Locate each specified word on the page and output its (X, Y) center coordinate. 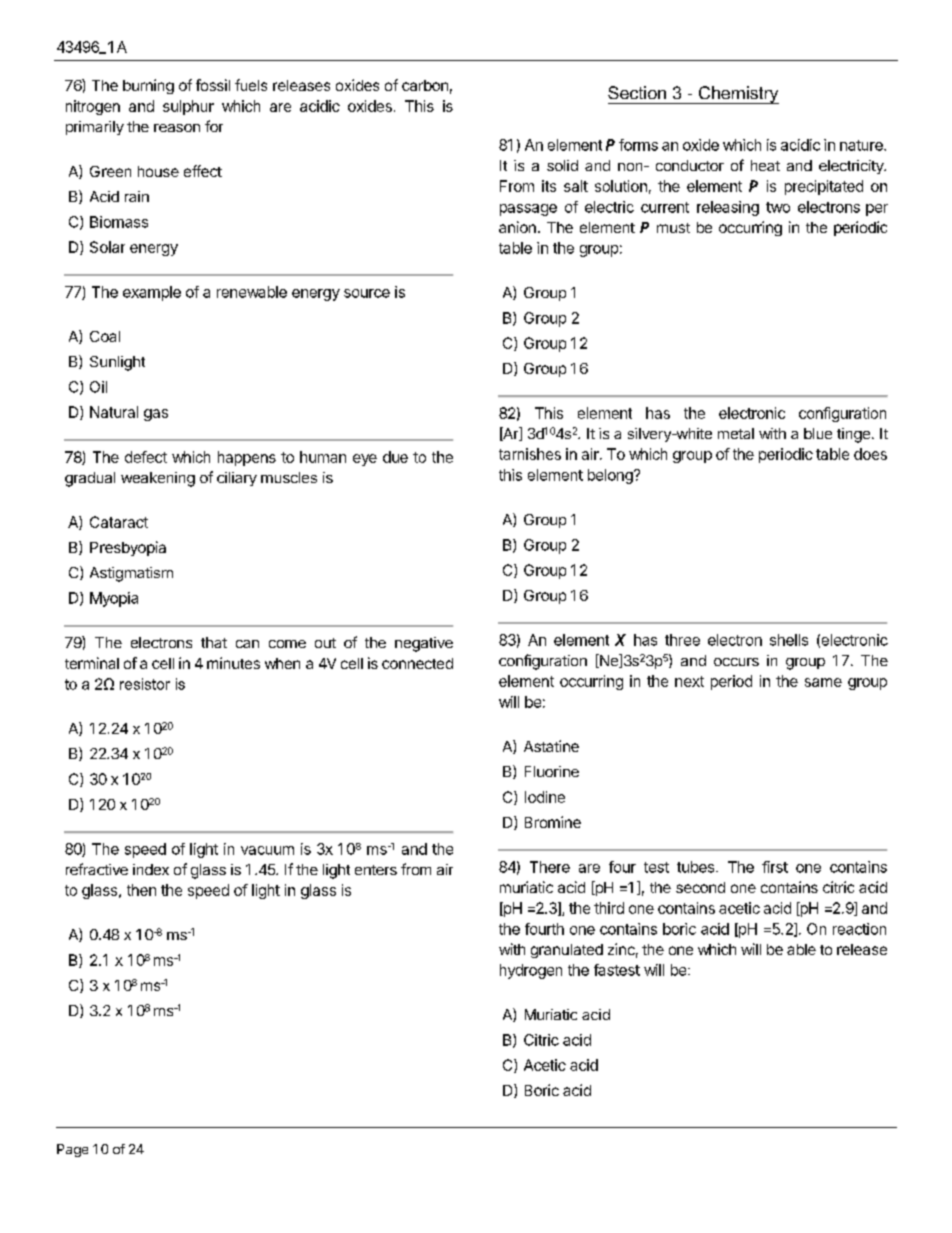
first (775, 867)
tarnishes (530, 454)
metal (736, 433)
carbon (425, 85)
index (151, 869)
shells (789, 640)
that (214, 642)
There (550, 867)
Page (72, 1150)
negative (424, 644)
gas (156, 415)
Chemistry (738, 95)
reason (177, 128)
